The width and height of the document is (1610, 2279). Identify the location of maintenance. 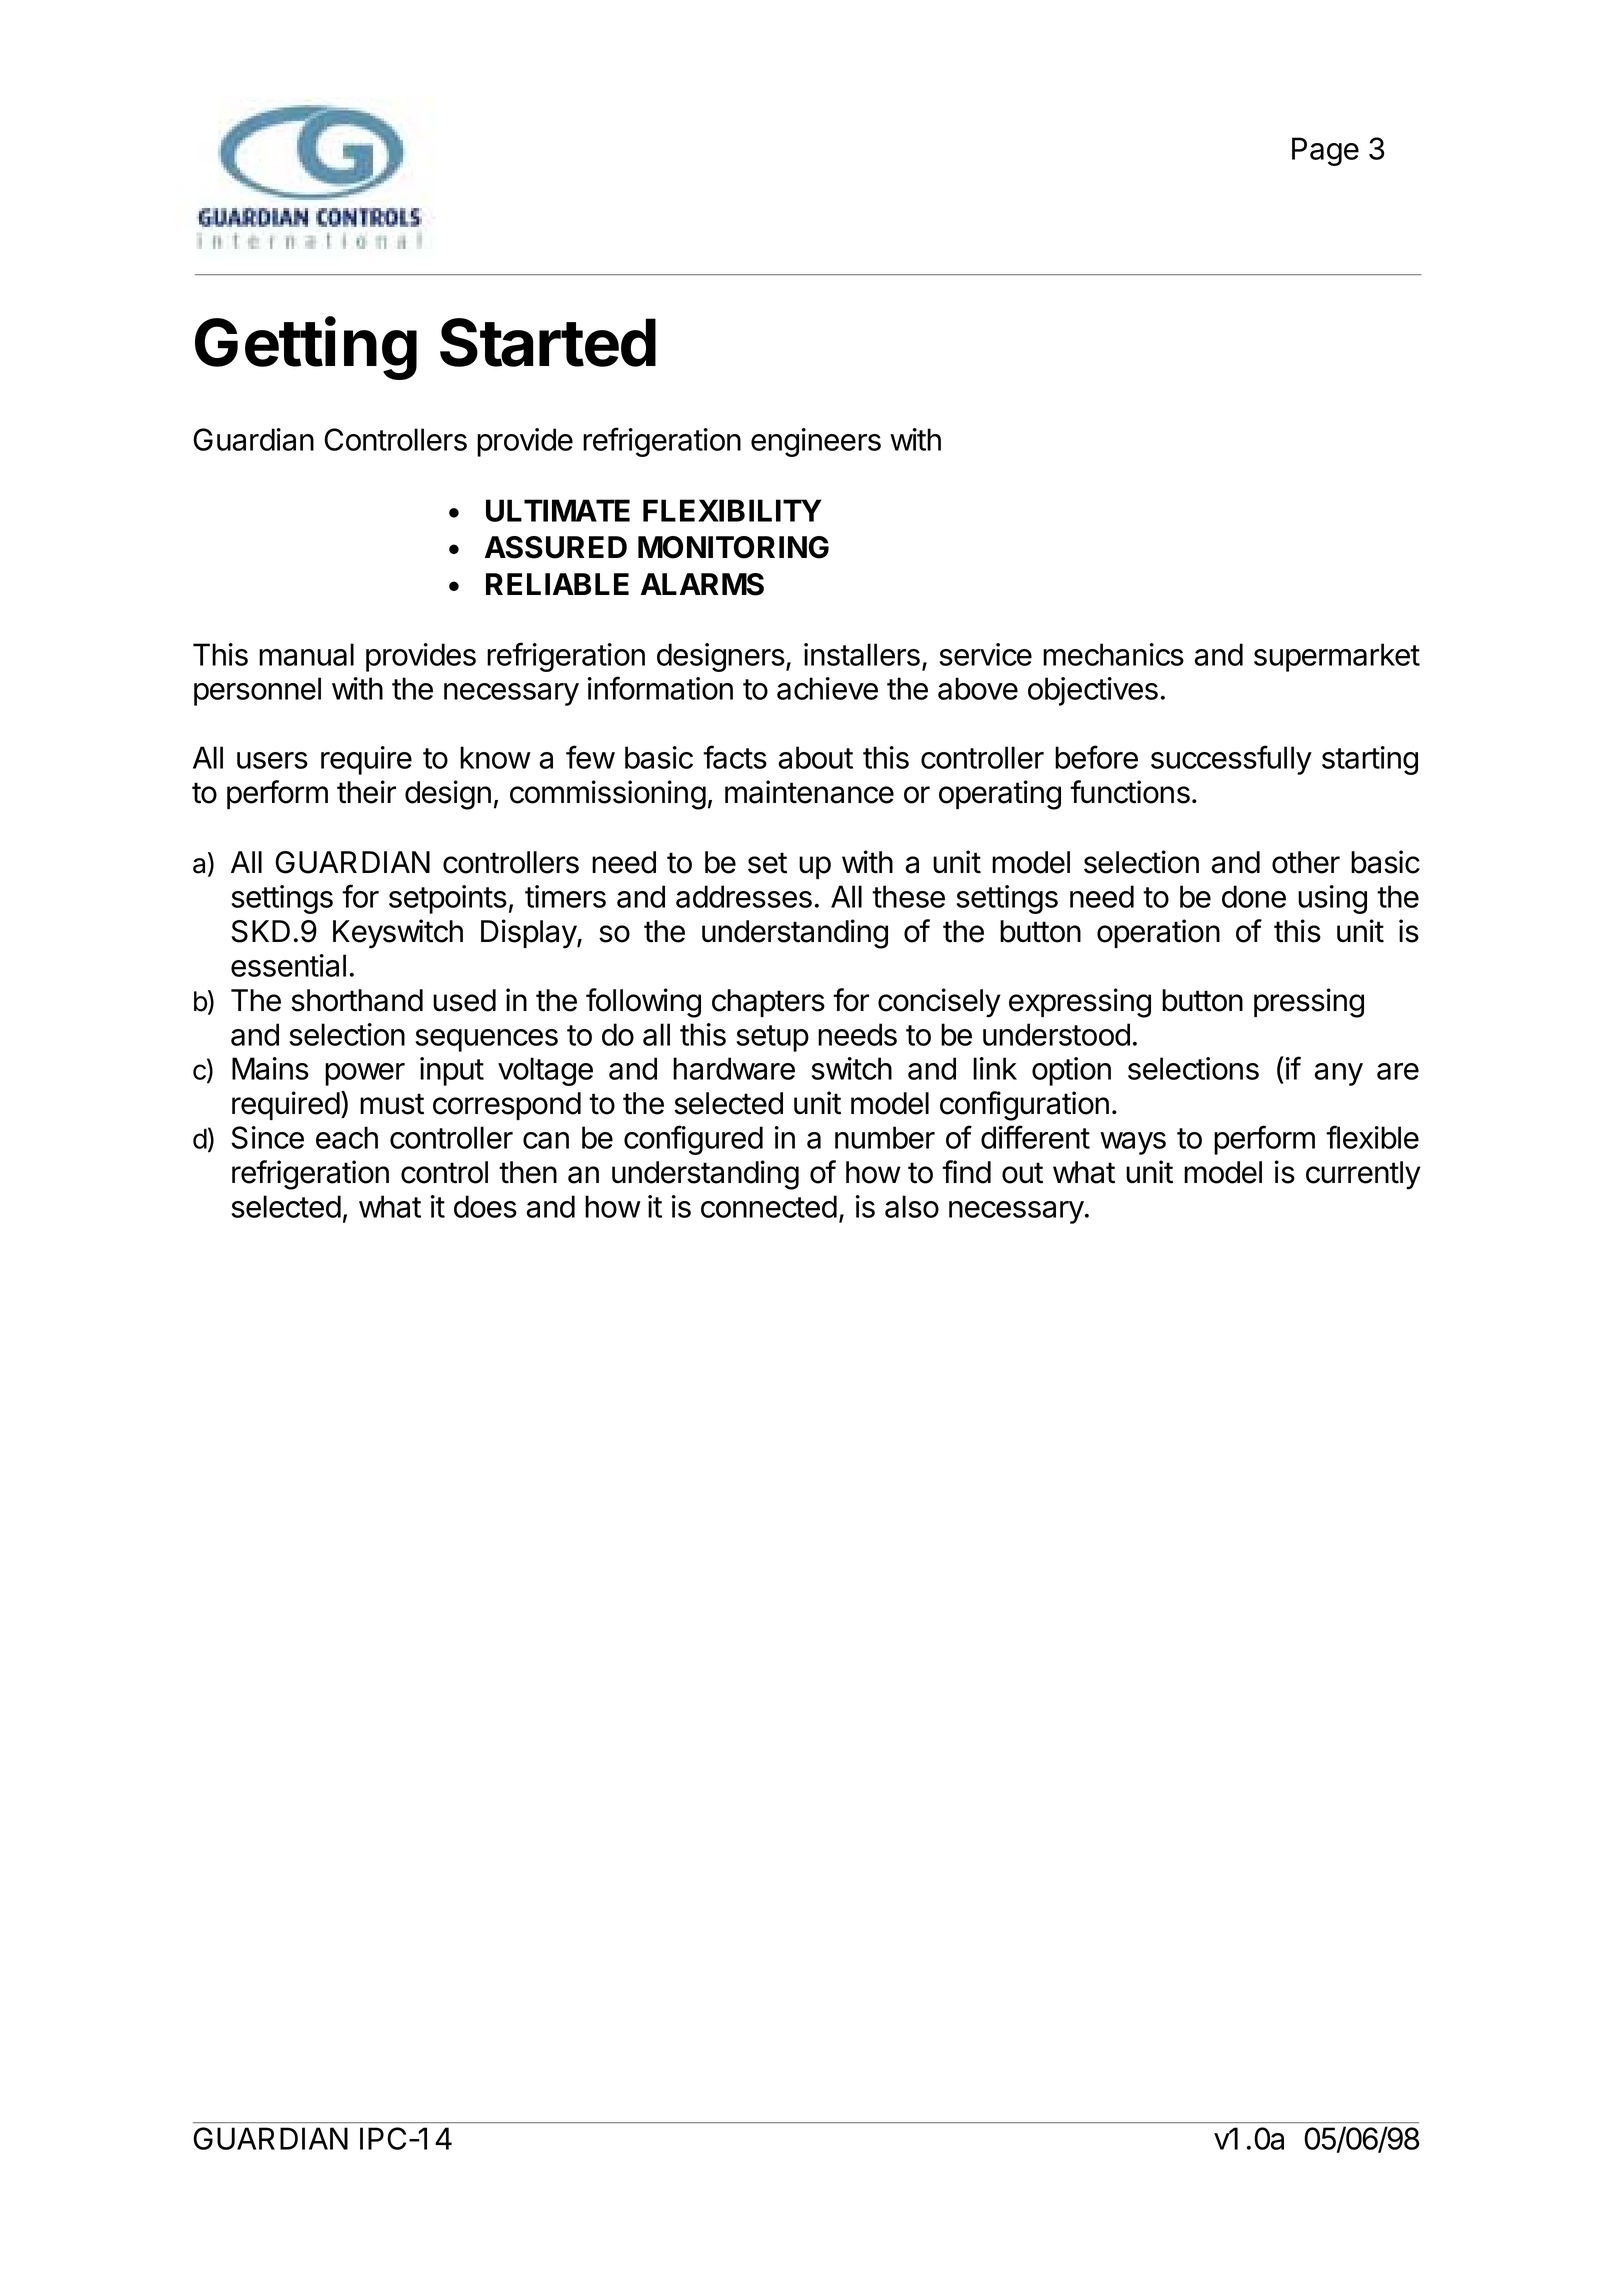
(809, 792).
